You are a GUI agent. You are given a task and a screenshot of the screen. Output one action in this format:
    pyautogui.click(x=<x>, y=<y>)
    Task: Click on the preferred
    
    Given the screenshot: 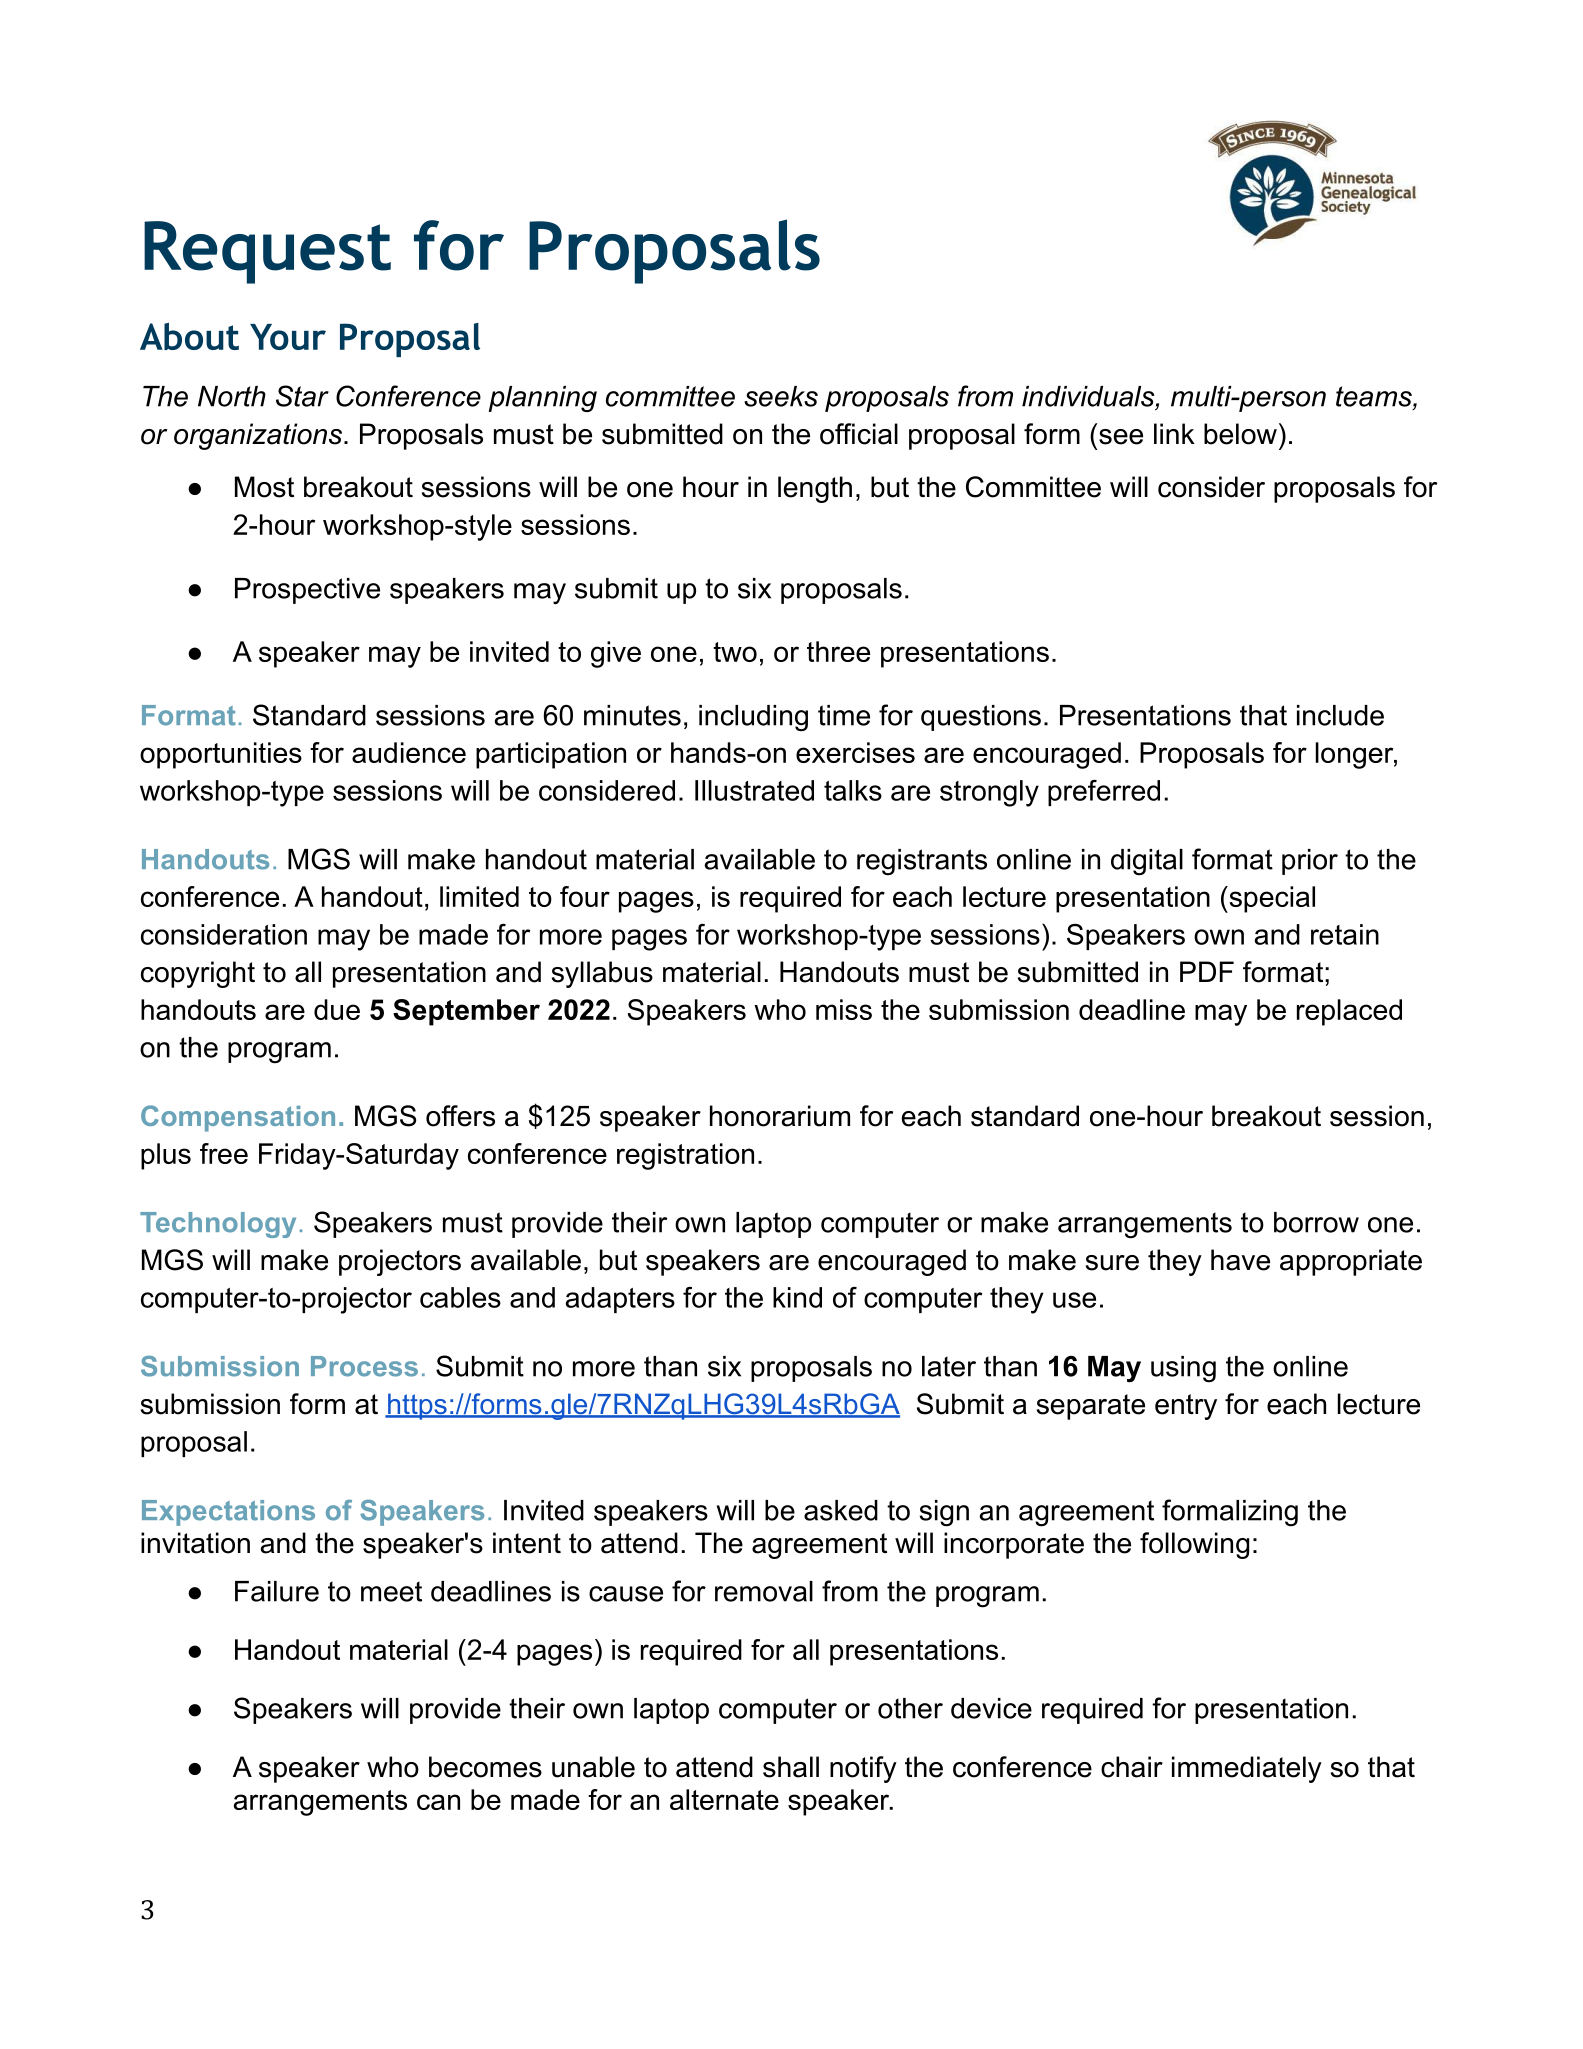 What is the action you would take?
    pyautogui.click(x=1104, y=793)
